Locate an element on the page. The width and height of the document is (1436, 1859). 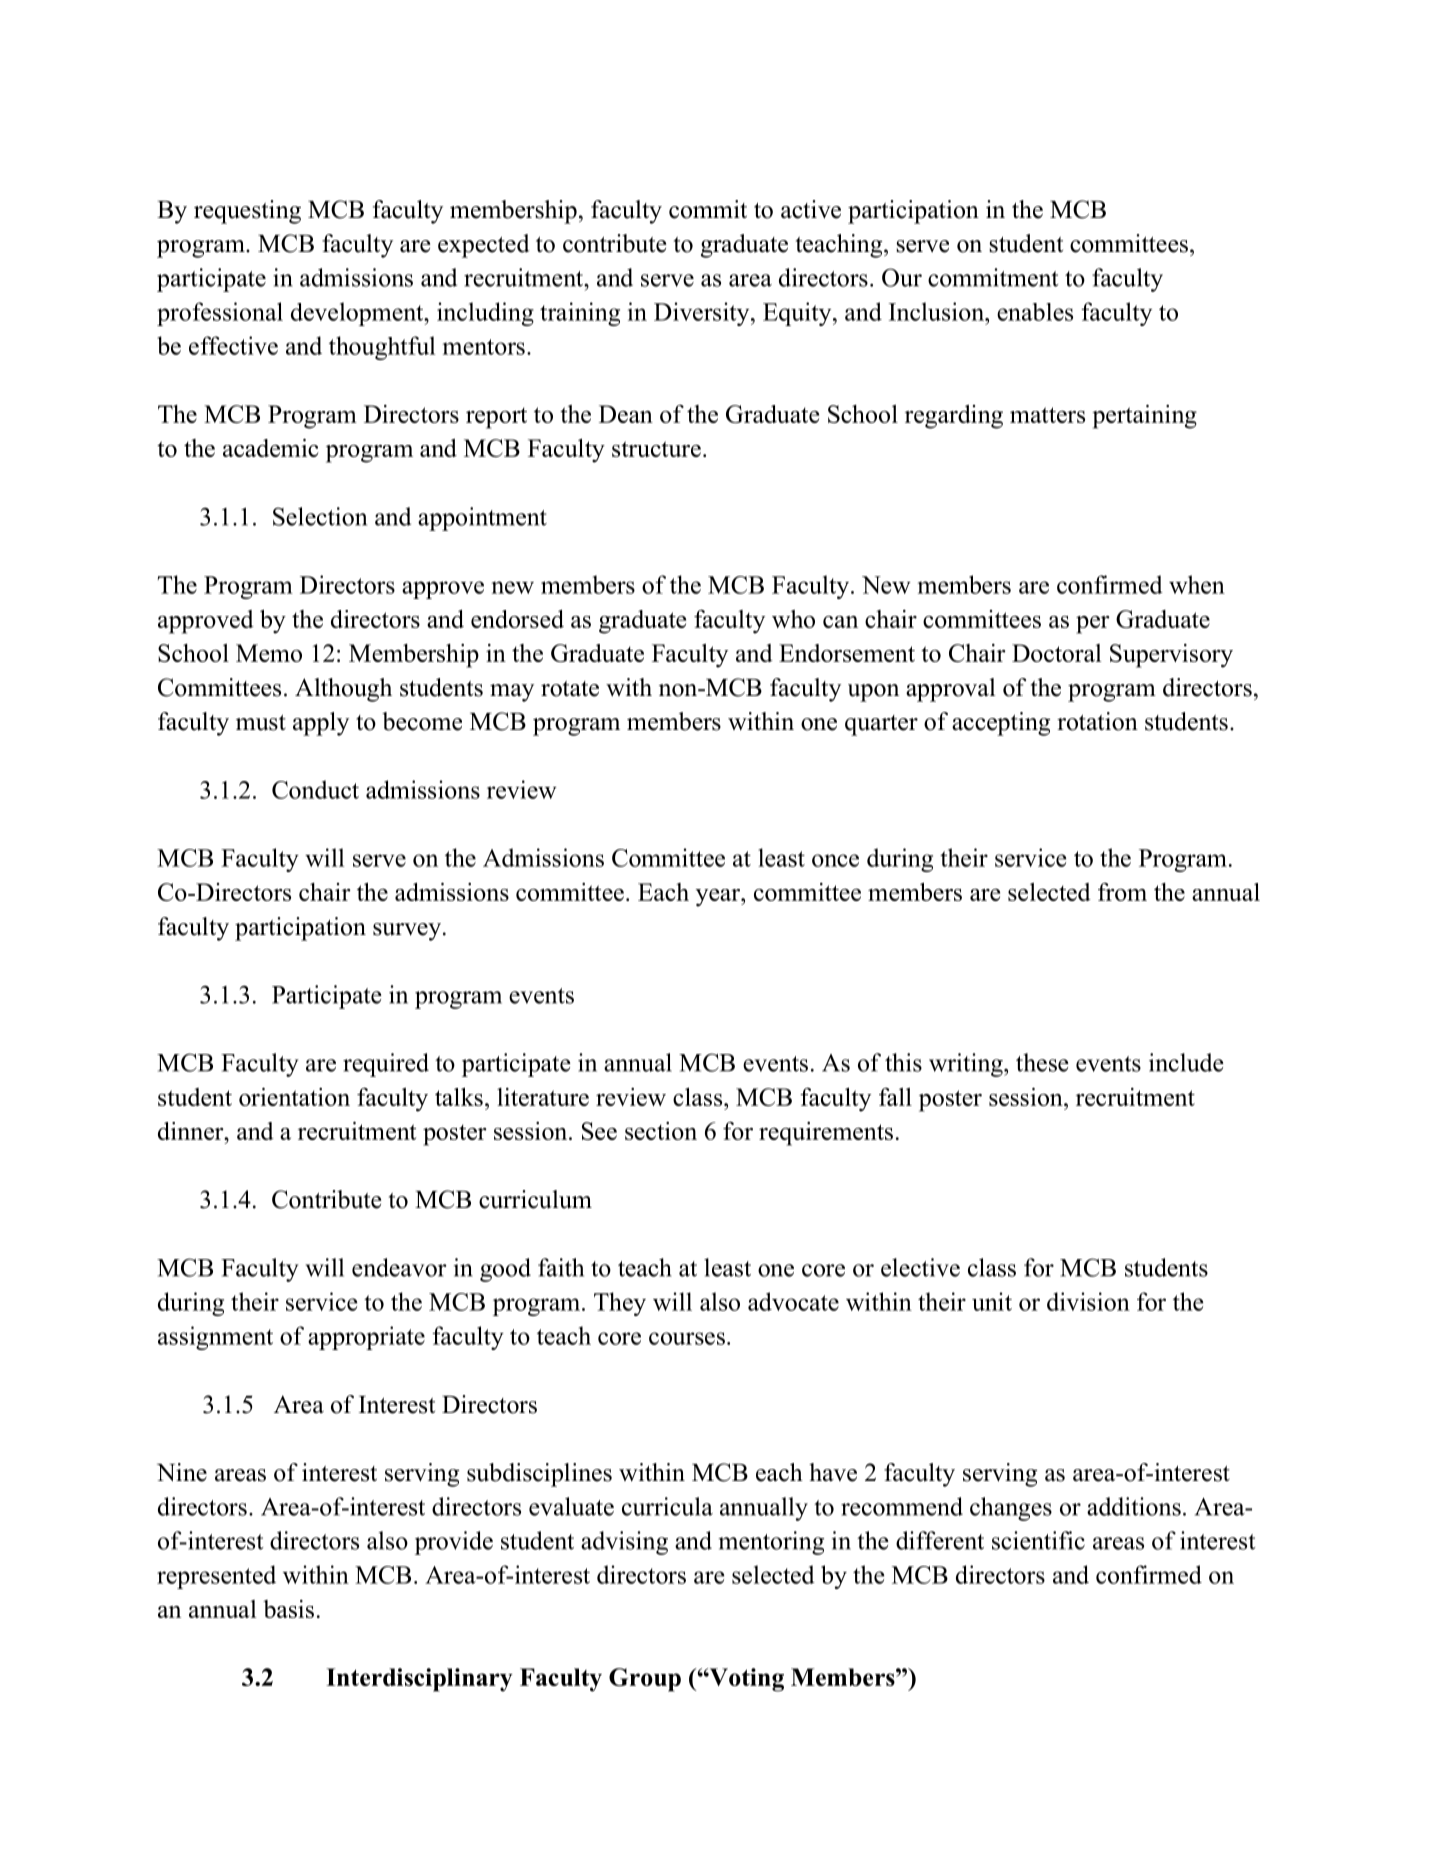
year is located at coordinates (719, 898).
